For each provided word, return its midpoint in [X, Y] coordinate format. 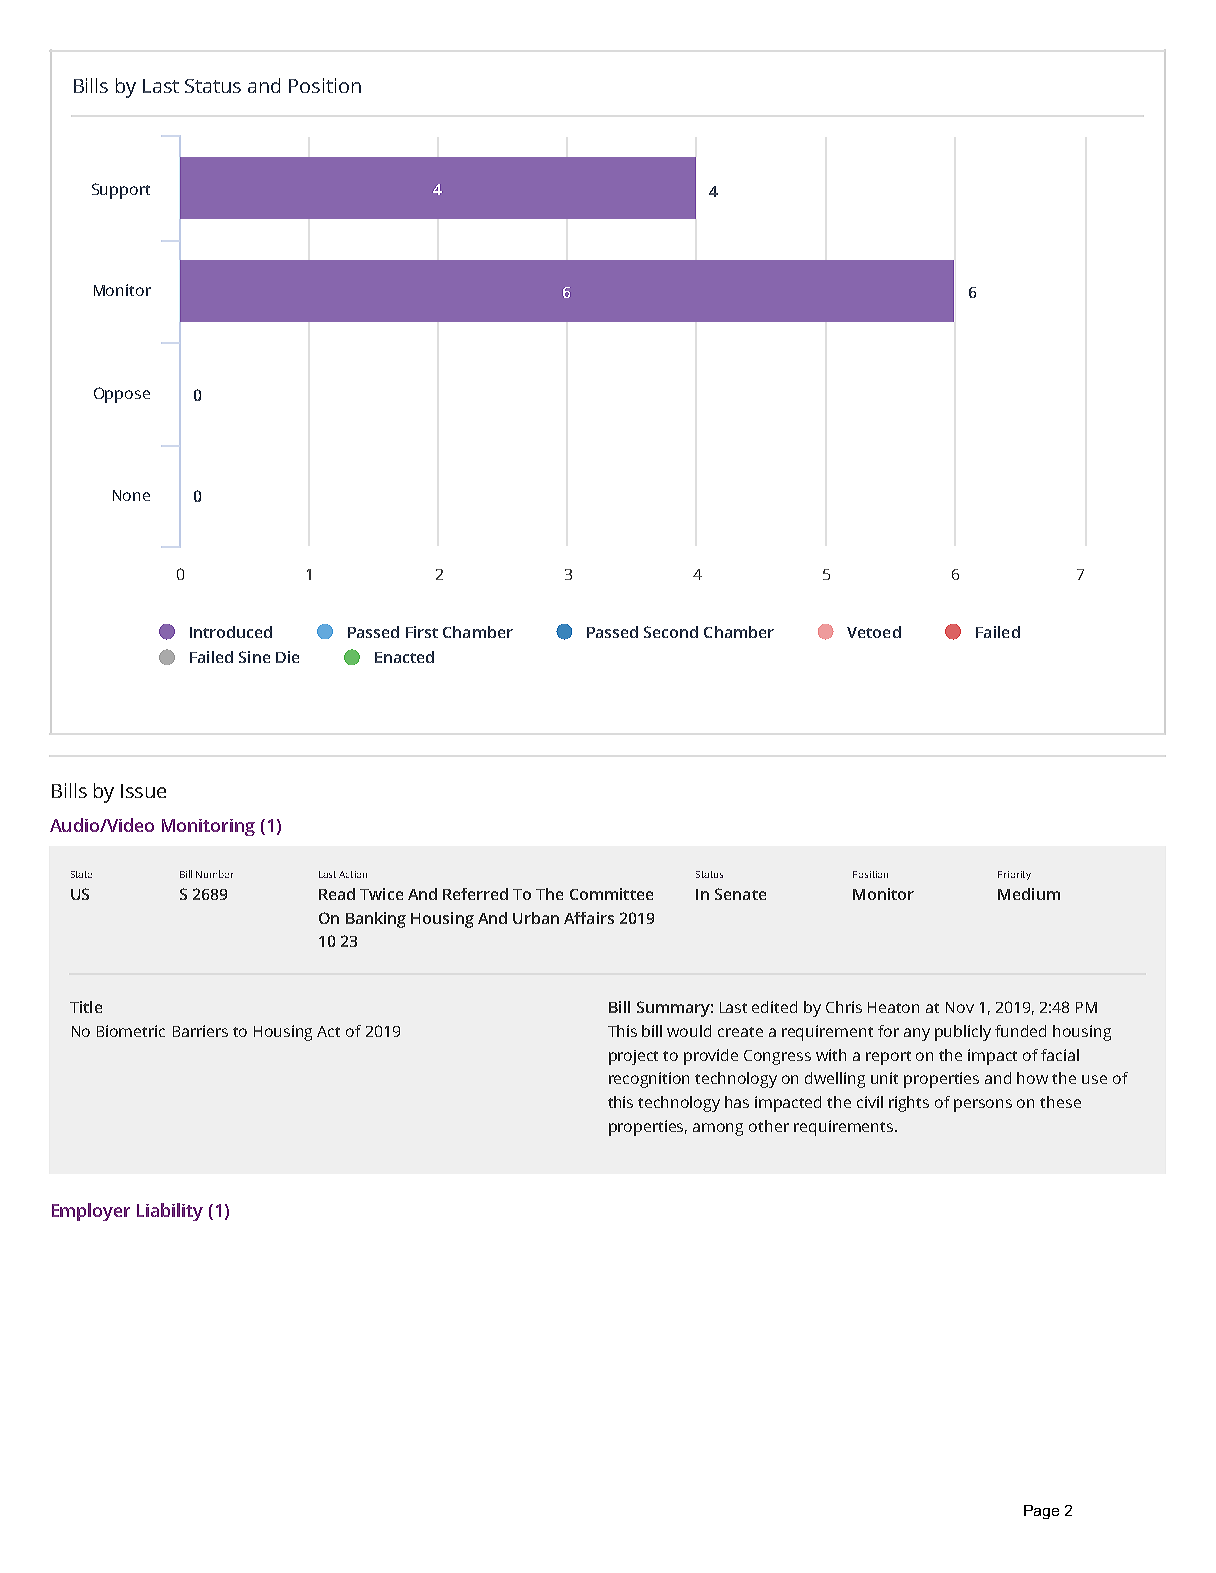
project [633, 1057]
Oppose [122, 395]
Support [121, 191]
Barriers [200, 1031]
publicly [963, 1033]
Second [671, 632]
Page [1041, 1512]
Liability [170, 1212]
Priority [1014, 875]
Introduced [231, 632]
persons [983, 1105]
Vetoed [874, 632]
